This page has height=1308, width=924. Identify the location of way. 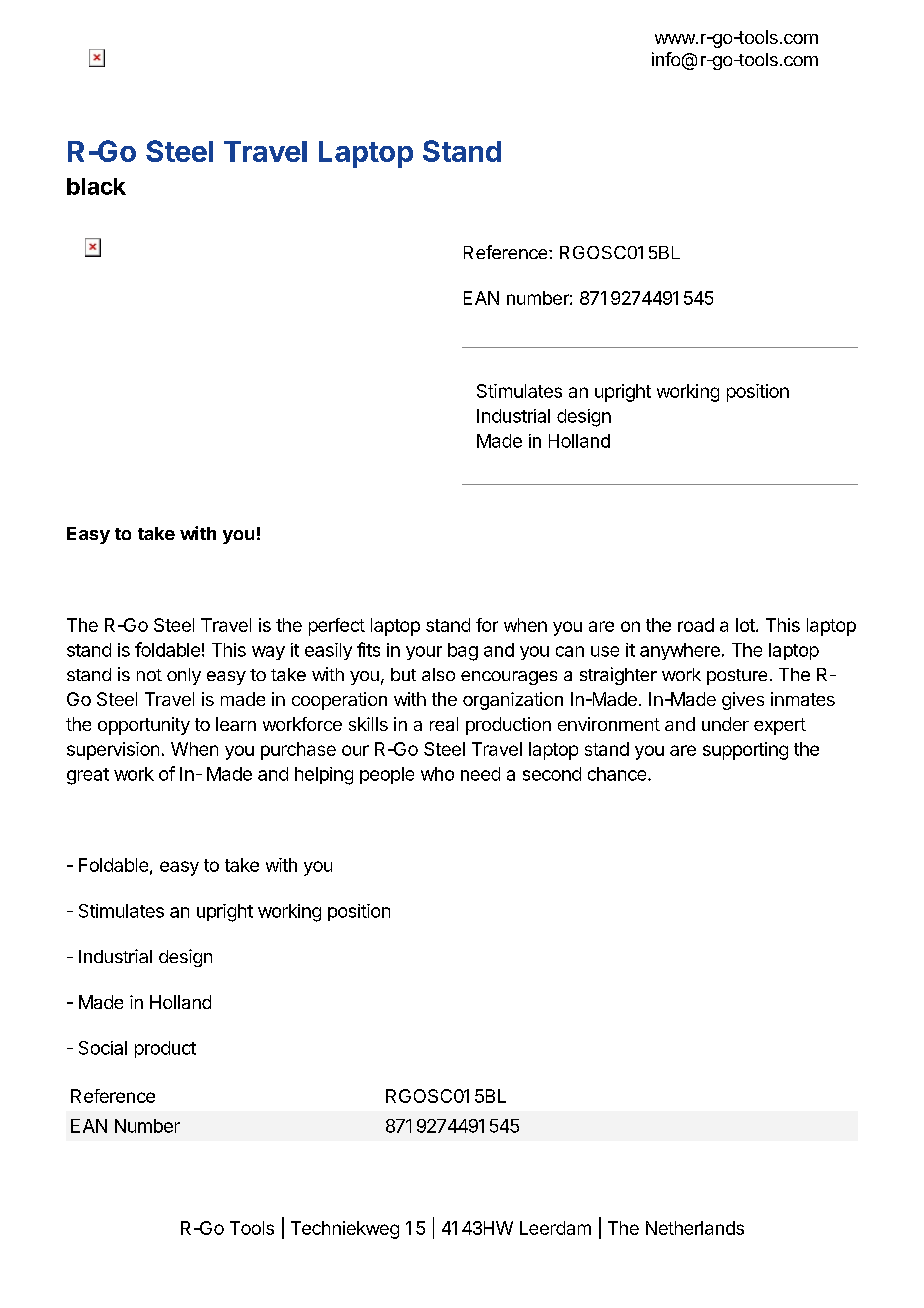
(268, 653).
